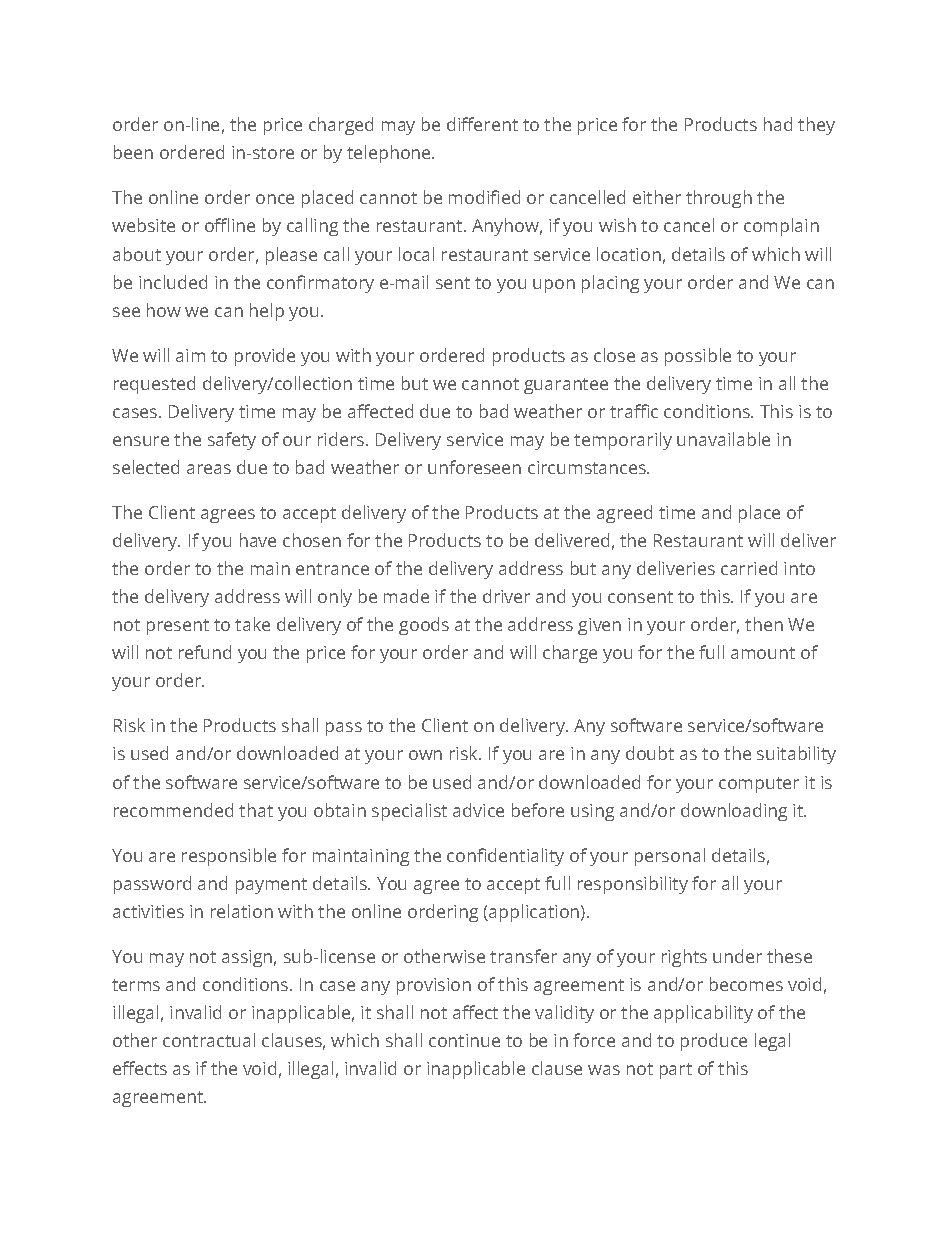 The width and height of the screenshot is (952, 1233). I want to click on continue, so click(464, 1040).
